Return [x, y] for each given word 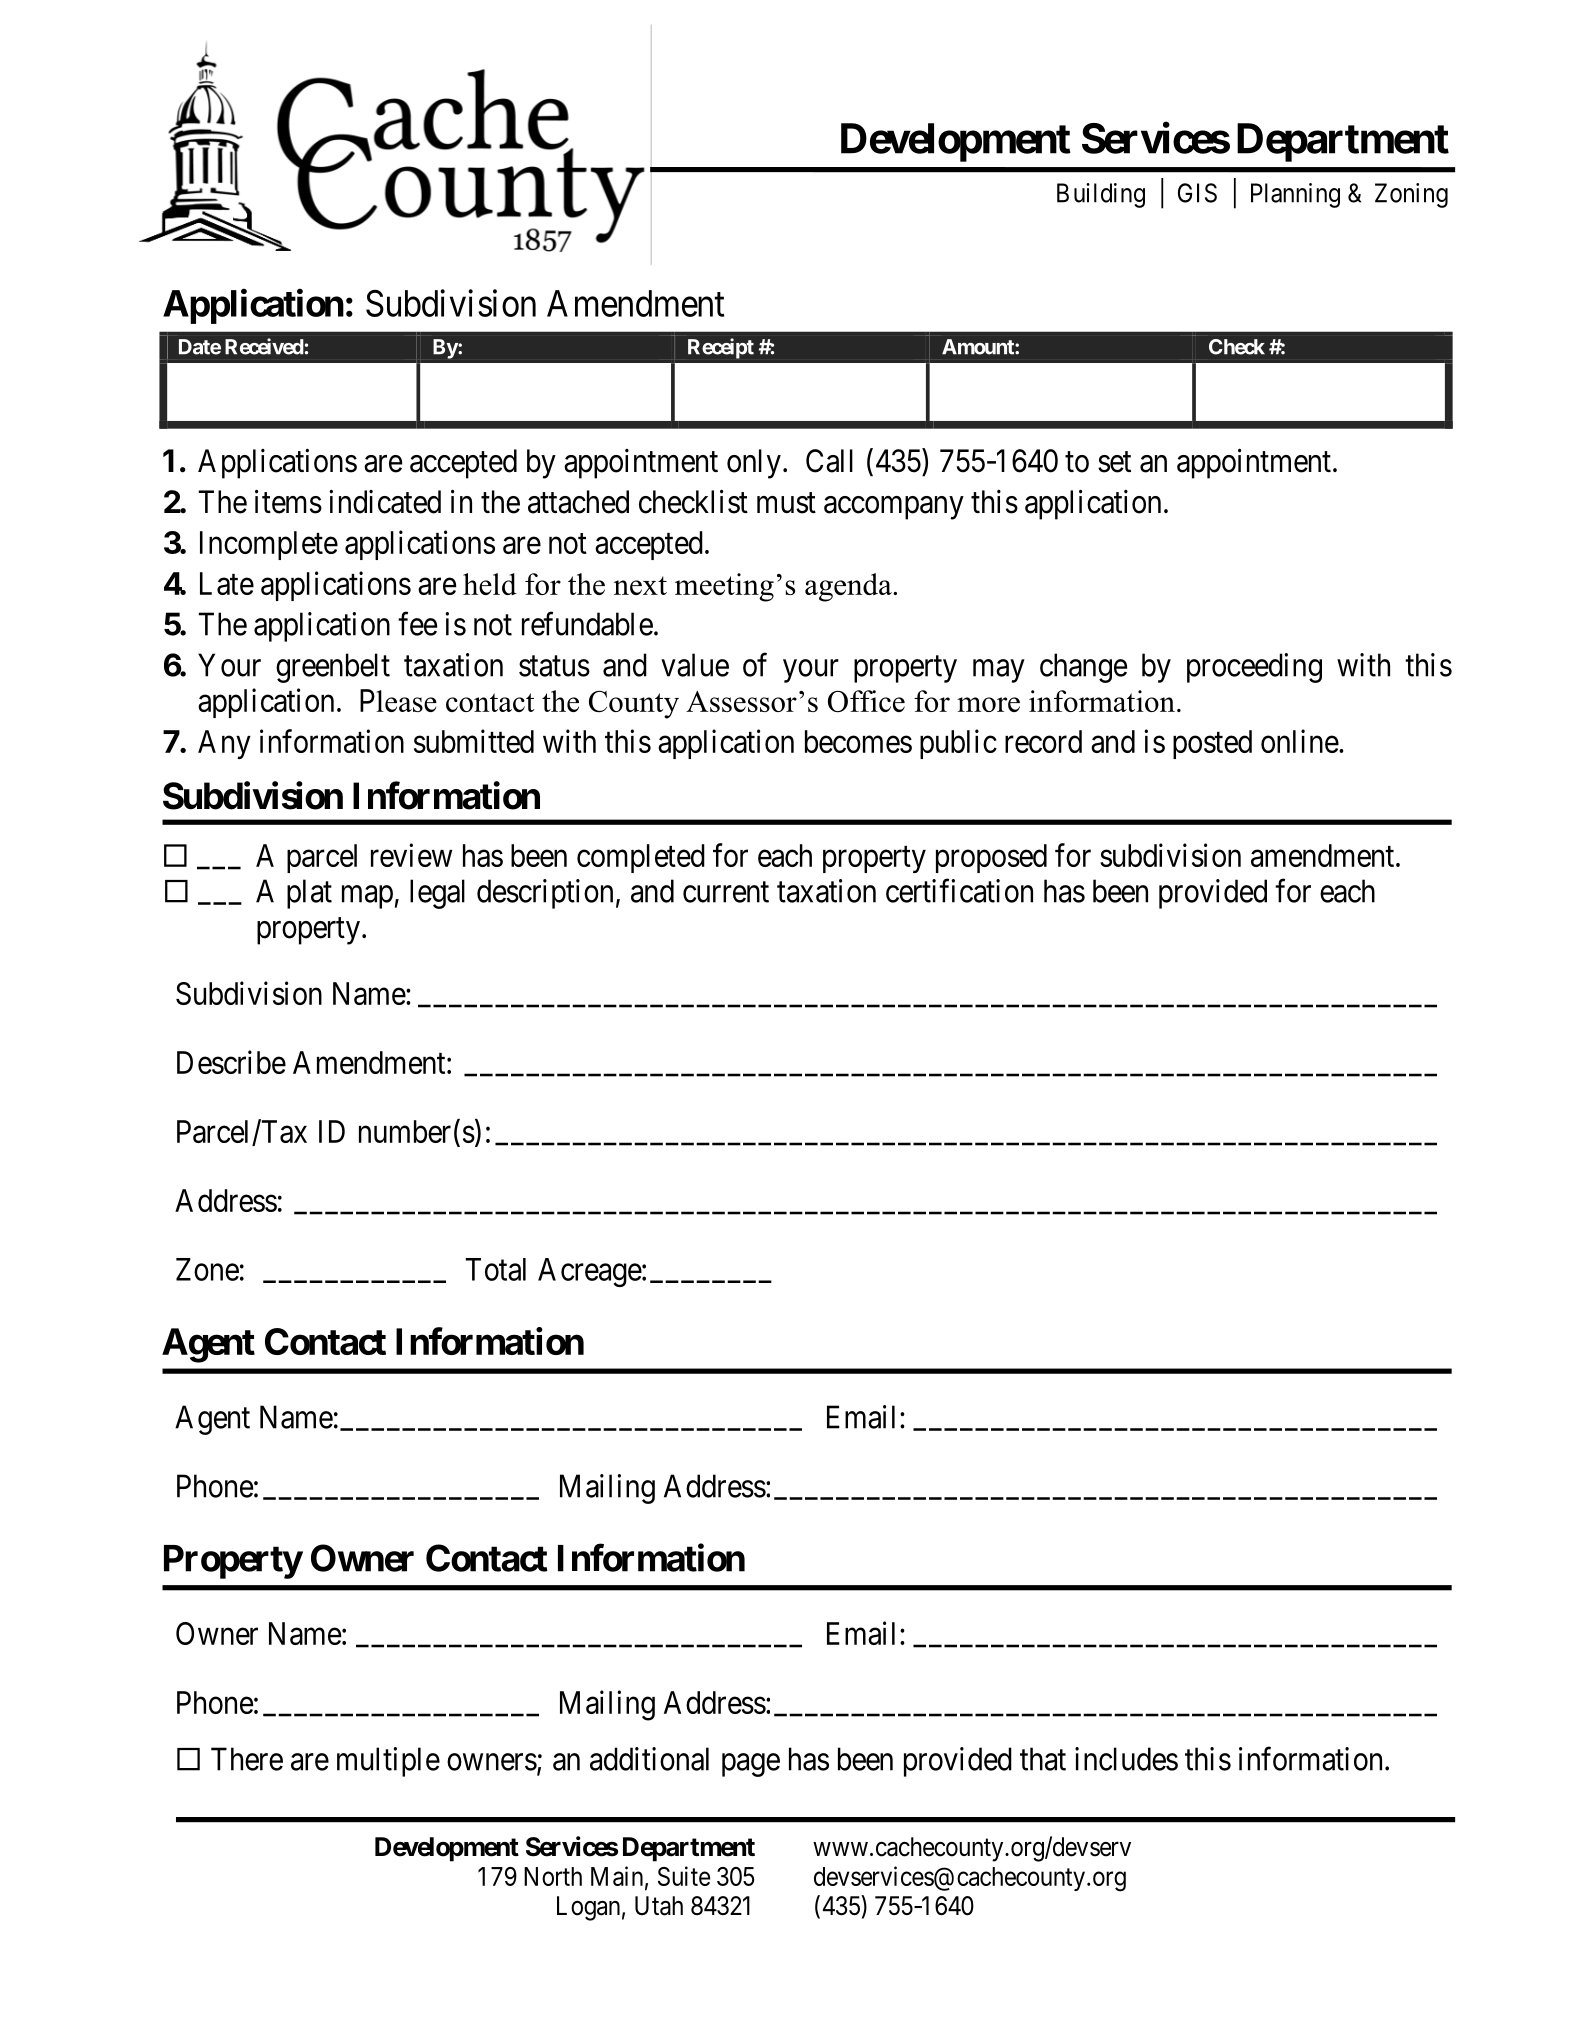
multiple [388, 1762]
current [726, 892]
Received [264, 346]
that [1043, 1759]
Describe [231, 1062]
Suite [684, 1876]
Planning [1295, 195]
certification [959, 891]
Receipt [721, 348]
